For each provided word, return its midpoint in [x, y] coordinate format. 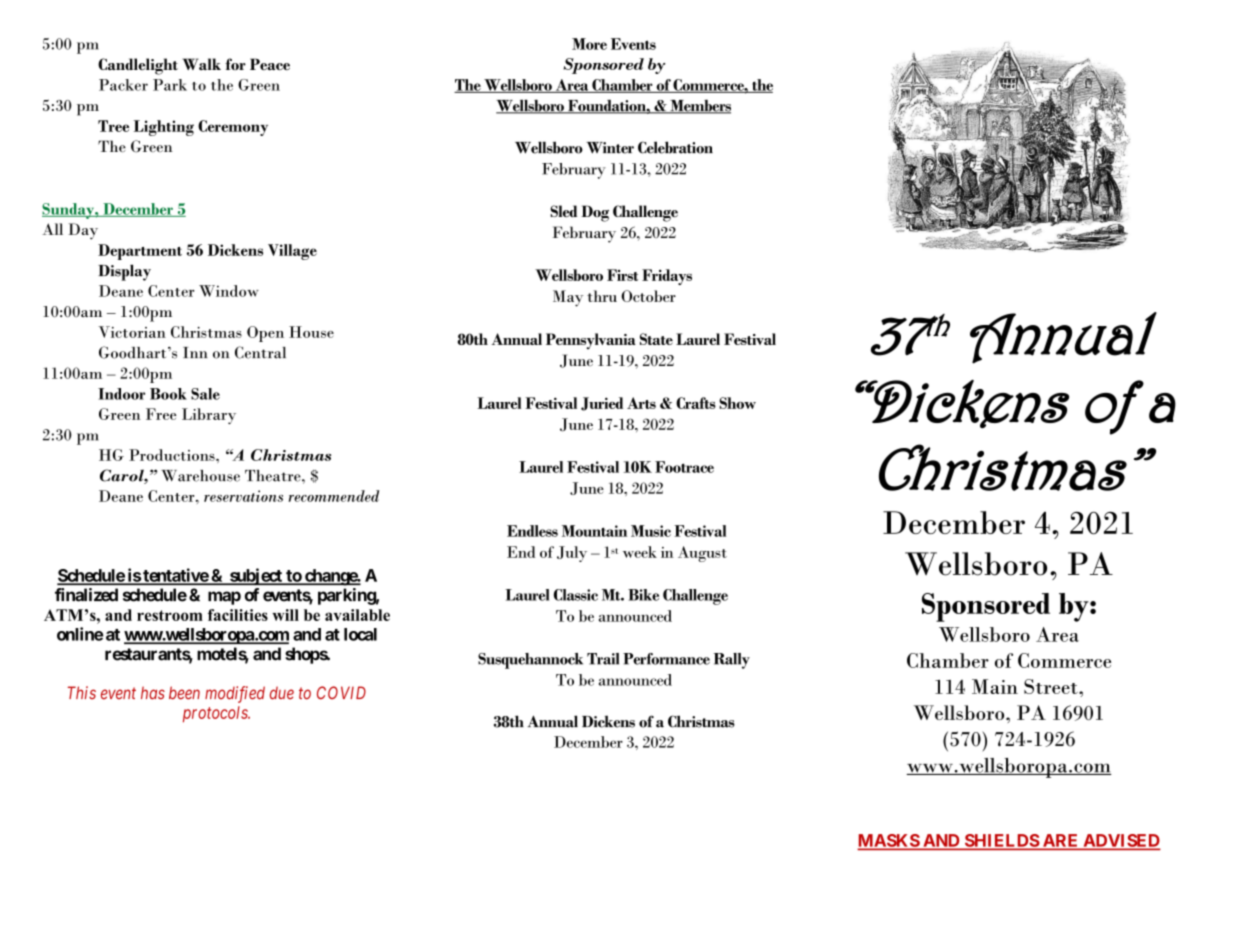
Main [995, 686]
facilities [238, 615]
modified [235, 694]
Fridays [667, 277]
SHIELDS [1001, 841]
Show [737, 403]
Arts [641, 403]
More [589, 44]
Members [699, 107]
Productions [173, 455]
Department [140, 252]
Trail [603, 659]
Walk [201, 64]
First [622, 275]
